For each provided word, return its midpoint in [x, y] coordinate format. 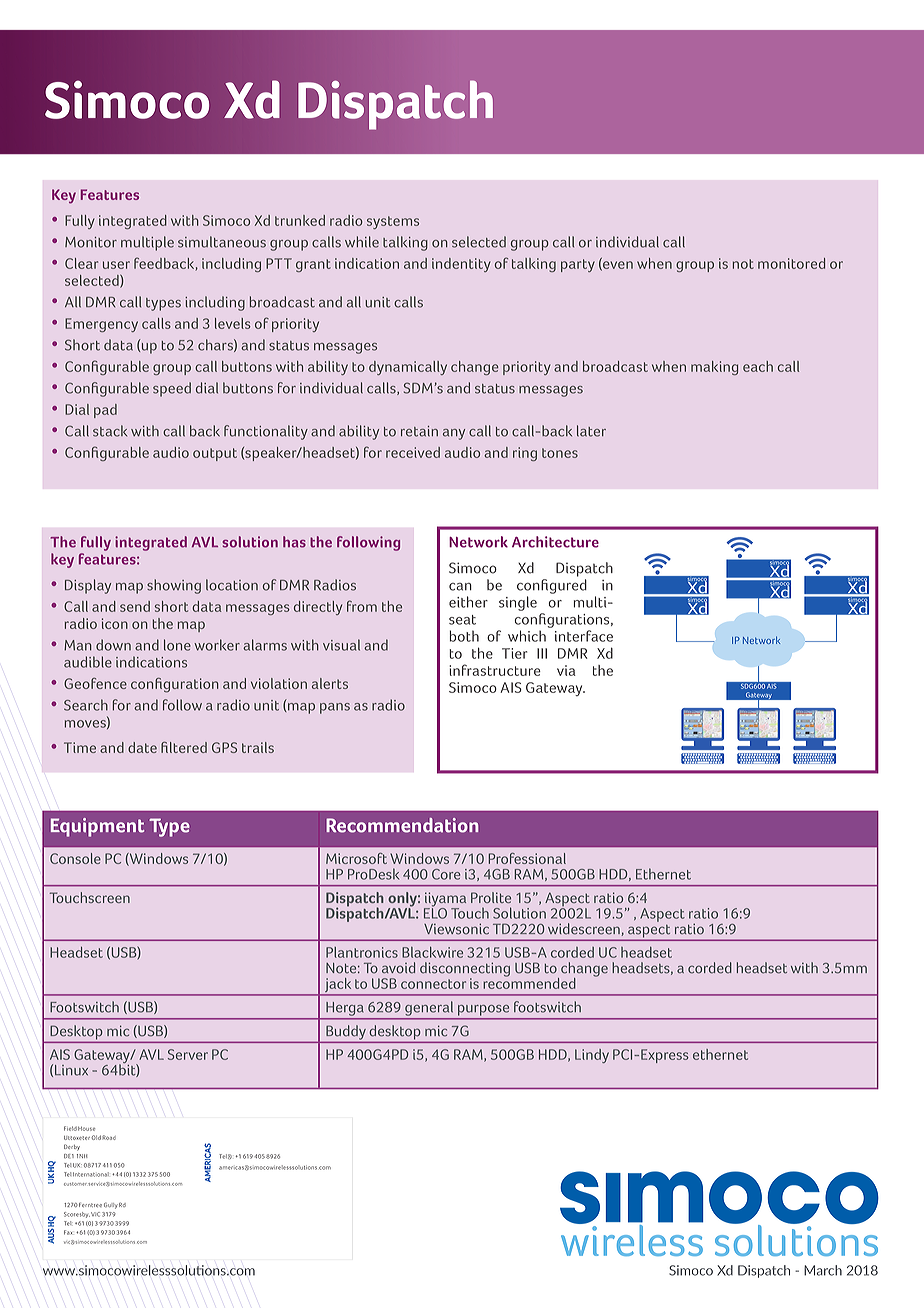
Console [75, 858]
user [116, 265]
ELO [435, 912]
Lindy [592, 1056]
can [460, 587]
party [578, 265]
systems [393, 222]
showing [174, 586]
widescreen [584, 929]
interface [584, 636]
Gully [111, 1206]
